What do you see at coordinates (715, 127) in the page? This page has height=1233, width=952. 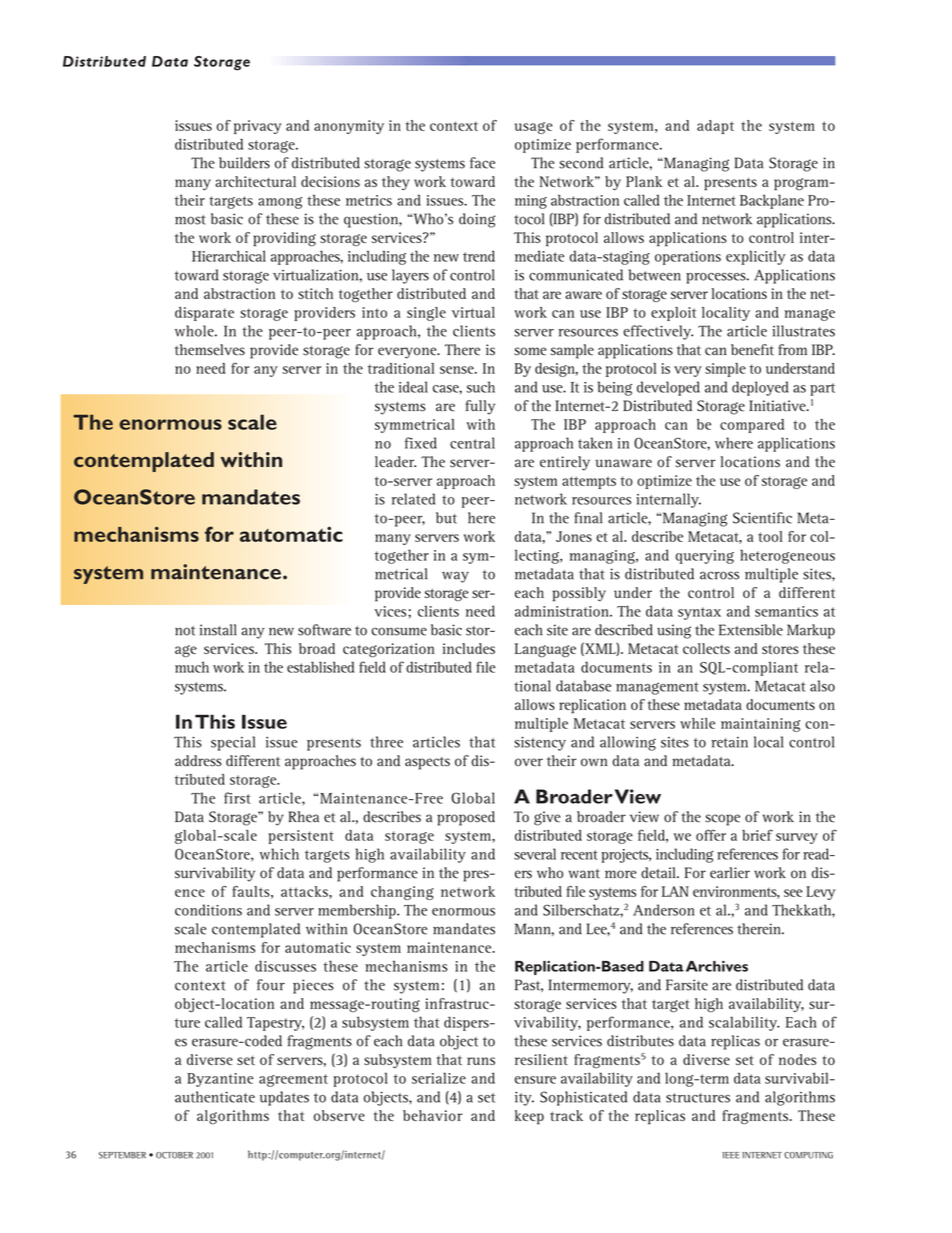 I see `adapt` at bounding box center [715, 127].
